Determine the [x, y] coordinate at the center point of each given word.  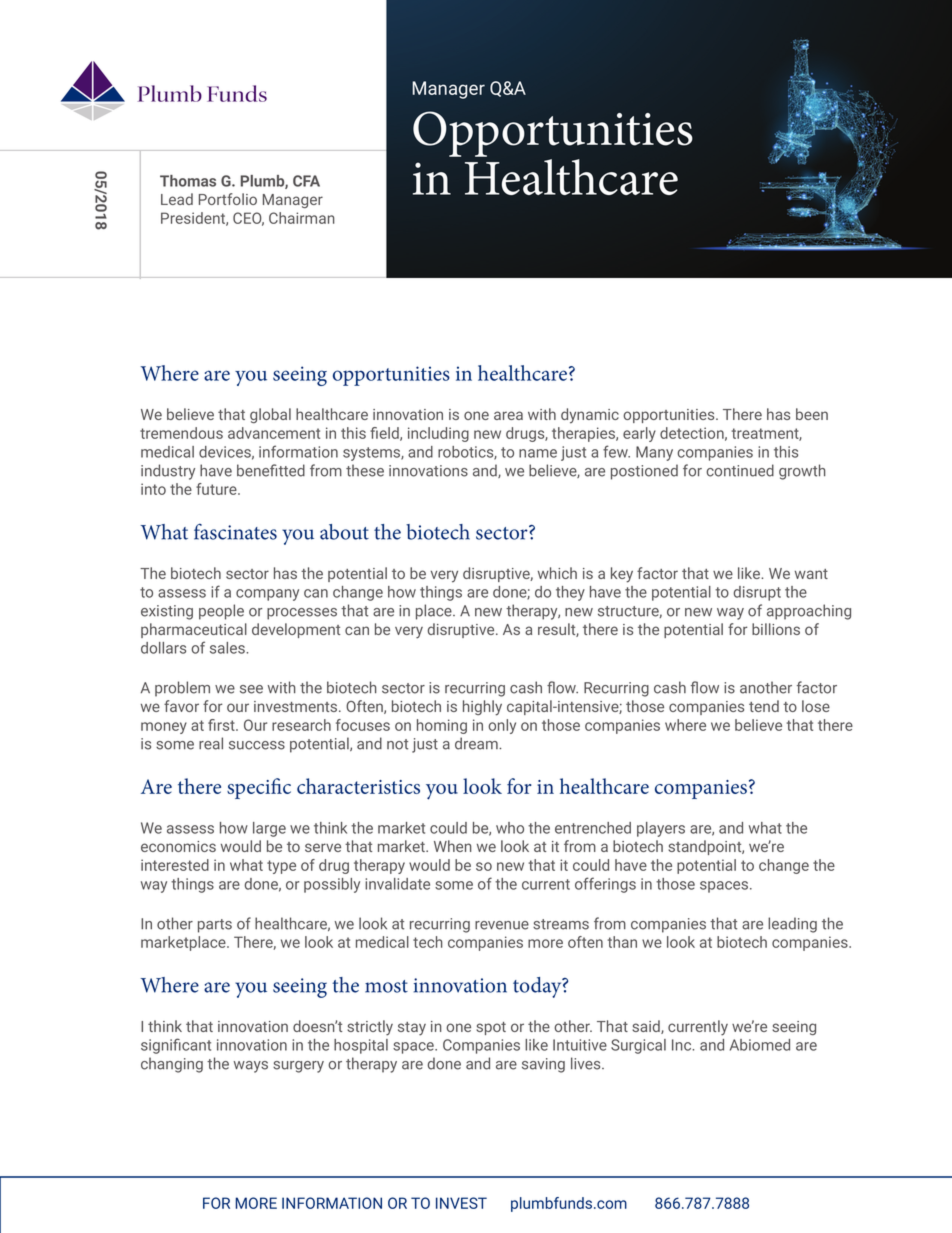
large [269, 829]
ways [251, 1067]
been [812, 414]
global [270, 415]
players [661, 829]
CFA [306, 181]
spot [491, 1028]
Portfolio [228, 199]
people [221, 612]
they [570, 593]
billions [776, 629]
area [508, 415]
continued [740, 470]
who [510, 828]
